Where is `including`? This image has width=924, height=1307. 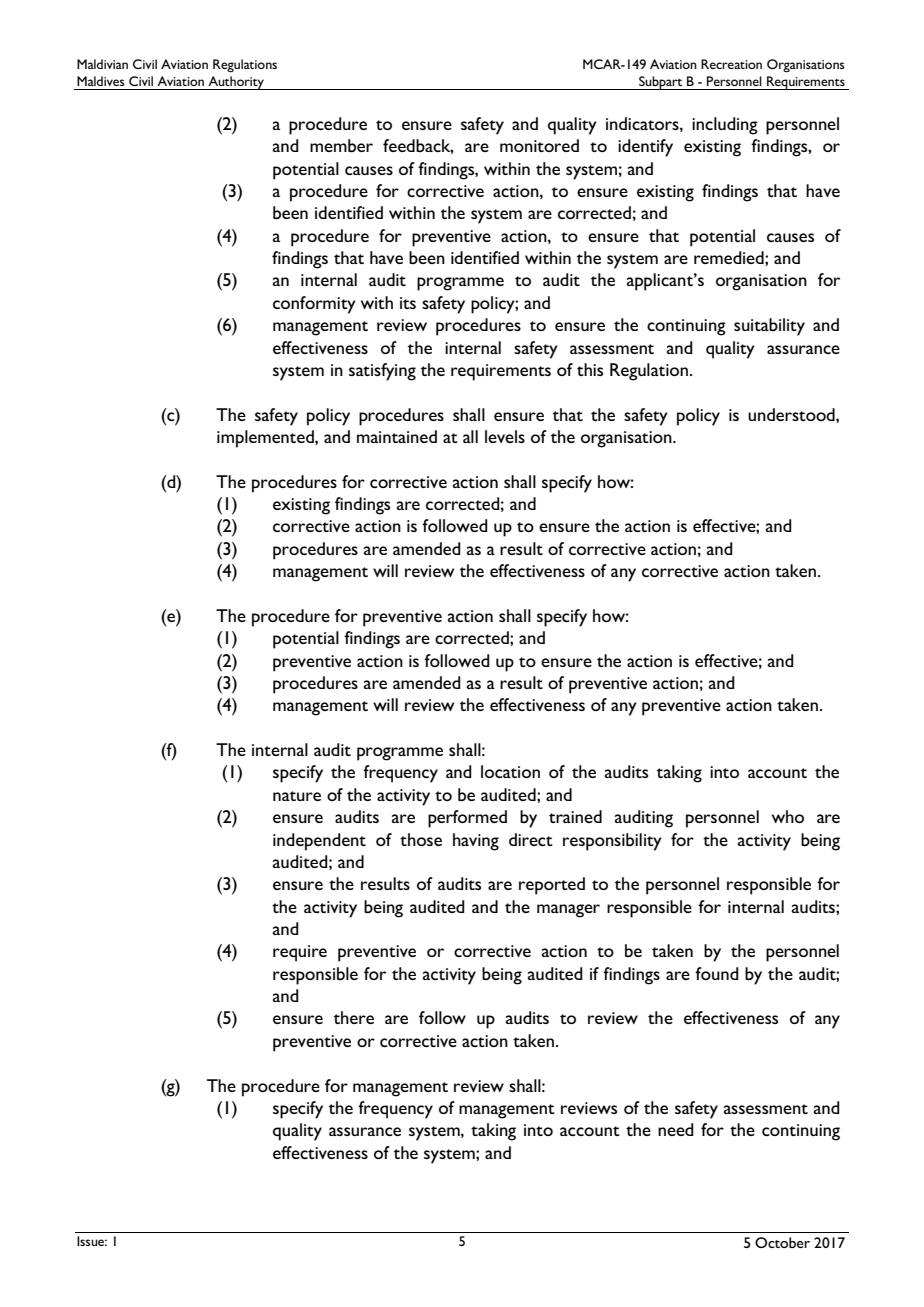 including is located at coordinates (725, 126).
